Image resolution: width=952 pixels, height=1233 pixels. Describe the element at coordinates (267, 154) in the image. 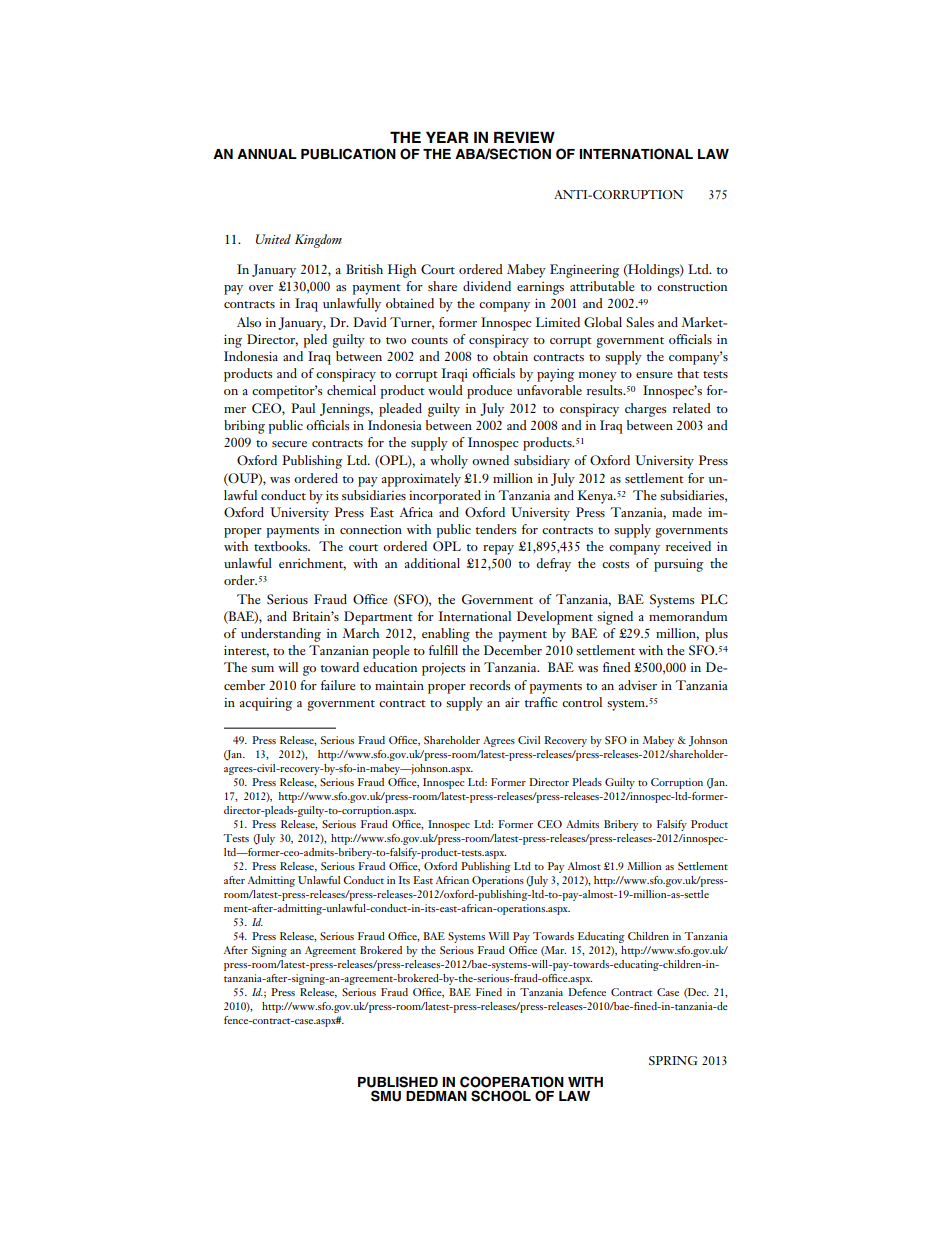

I see `ANNUAL` at that location.
